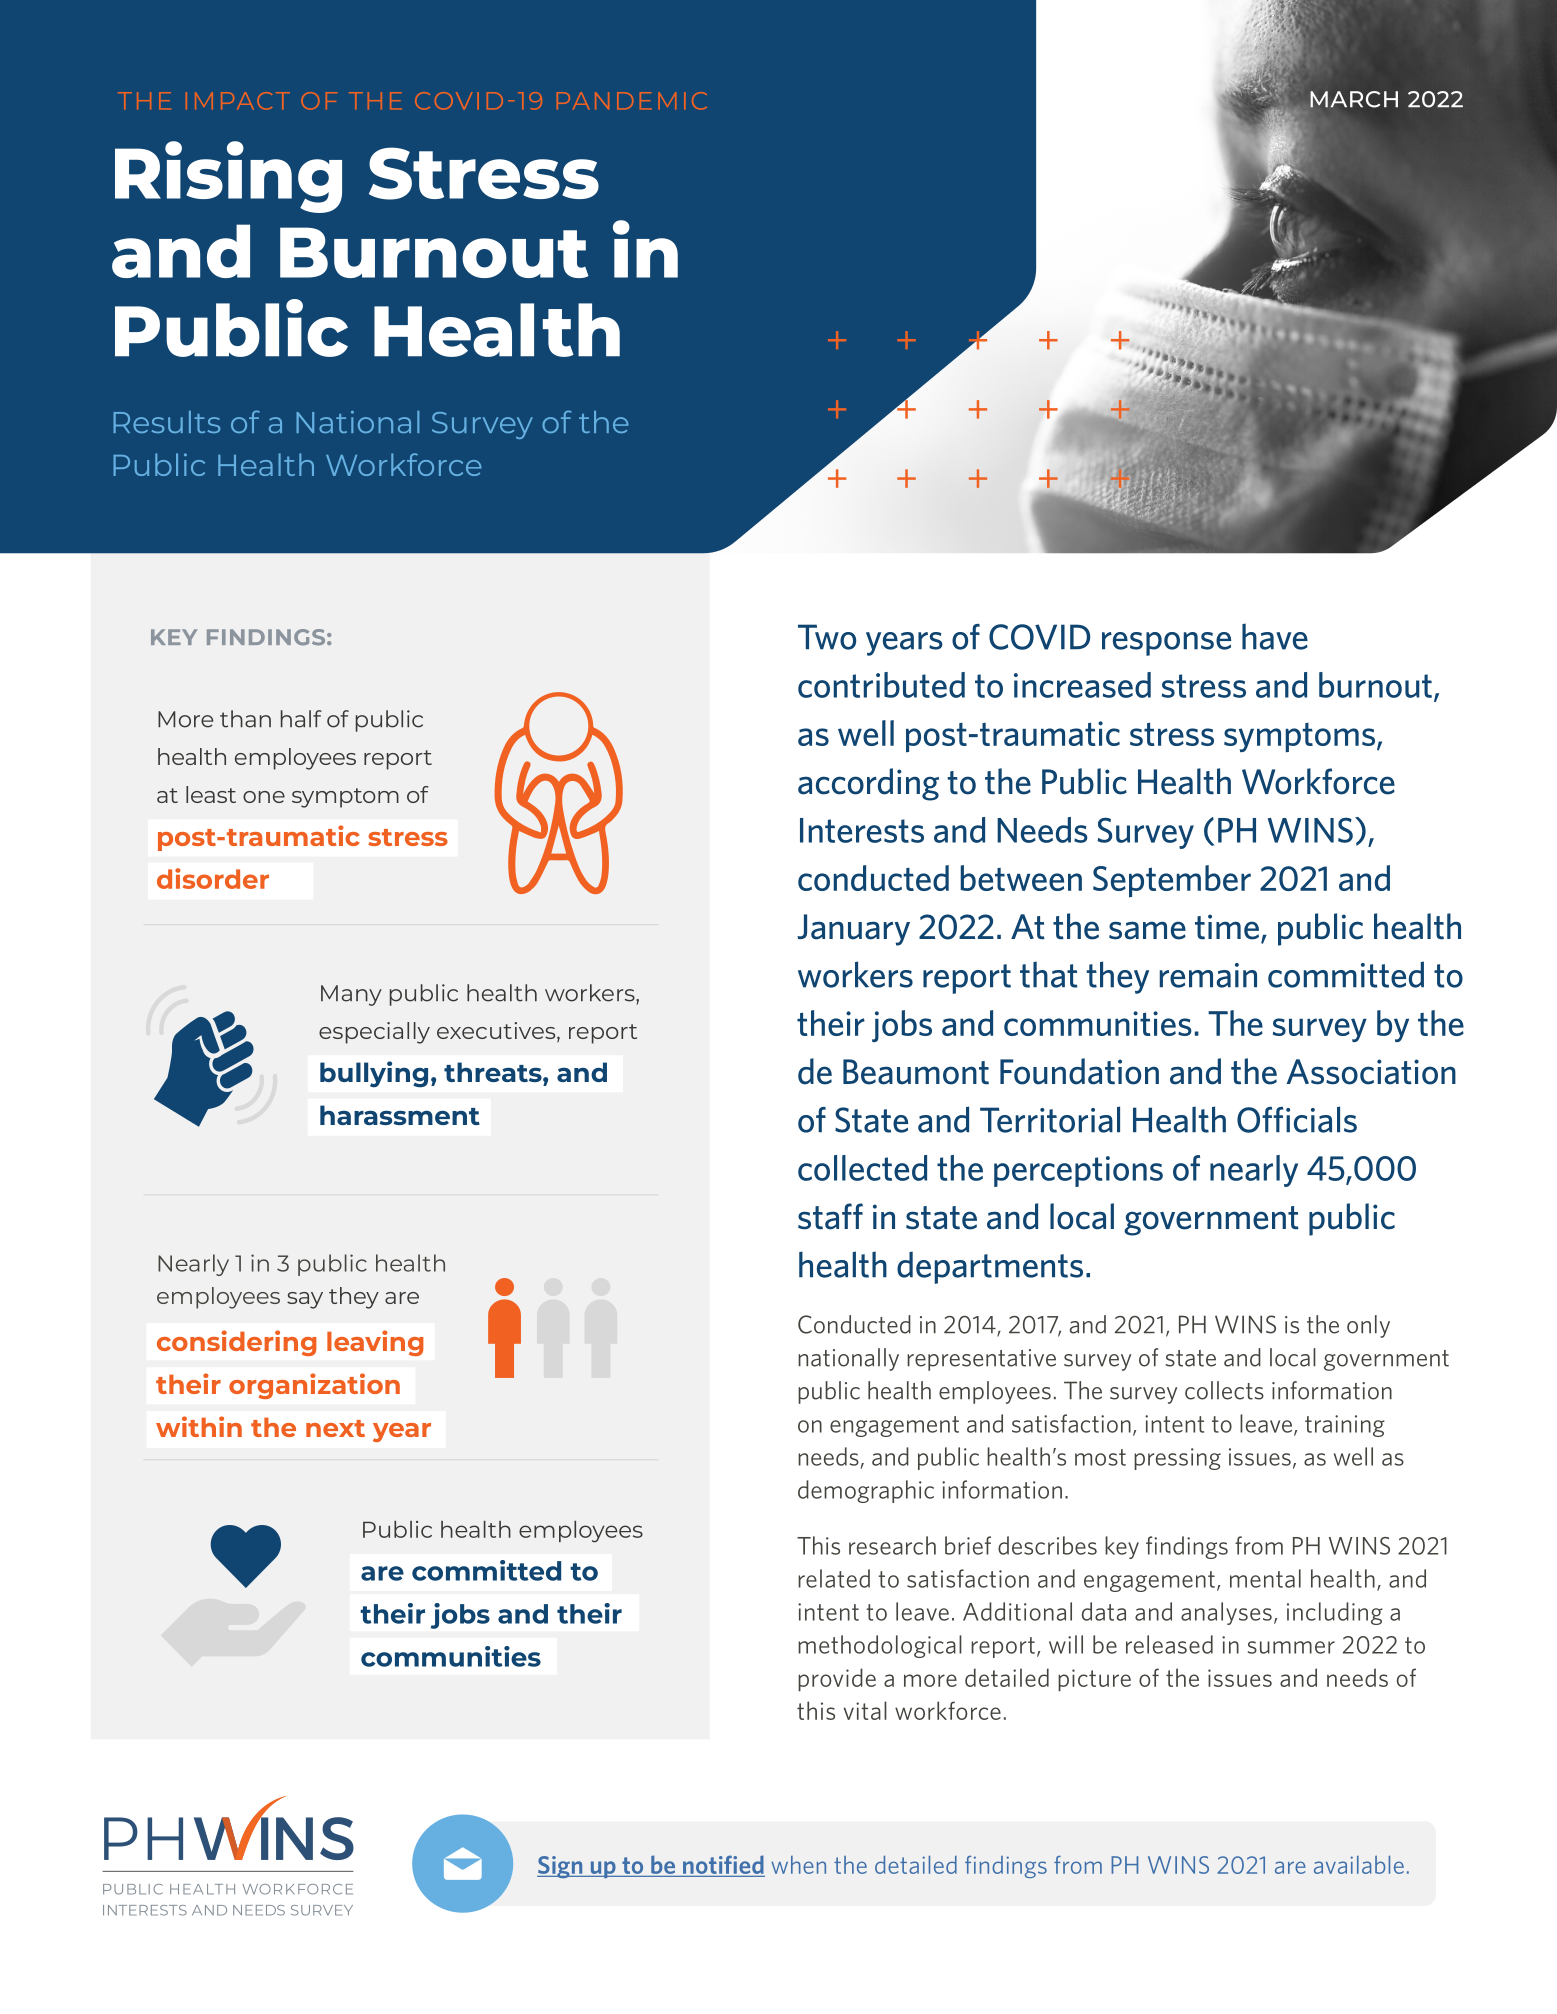  What do you see at coordinates (301, 719) in the document?
I see `half` at bounding box center [301, 719].
